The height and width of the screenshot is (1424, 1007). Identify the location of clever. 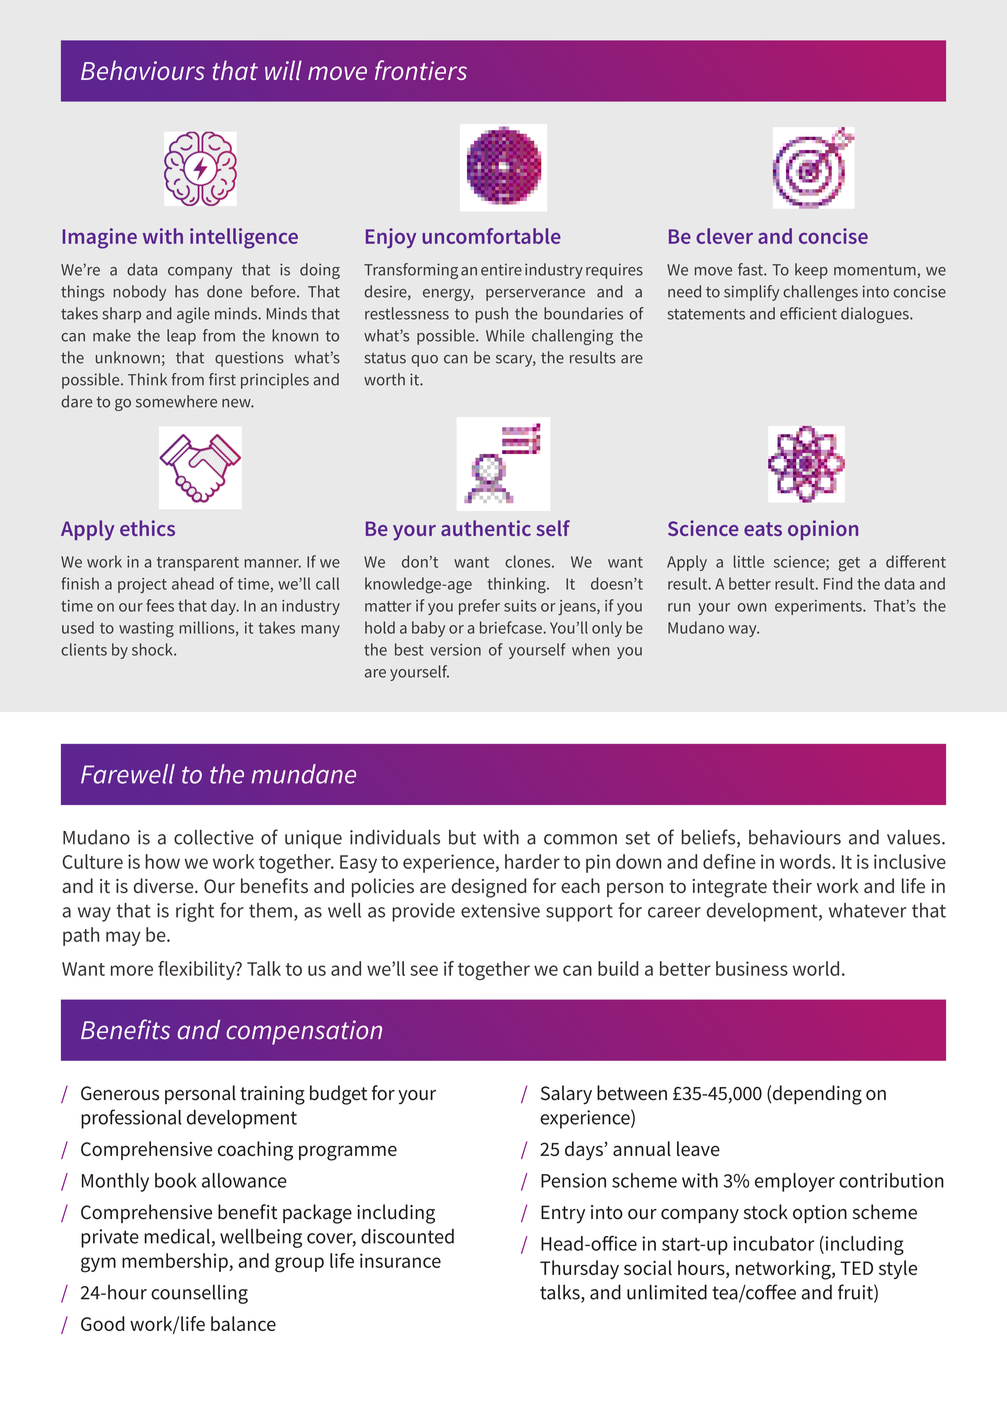
(724, 236).
